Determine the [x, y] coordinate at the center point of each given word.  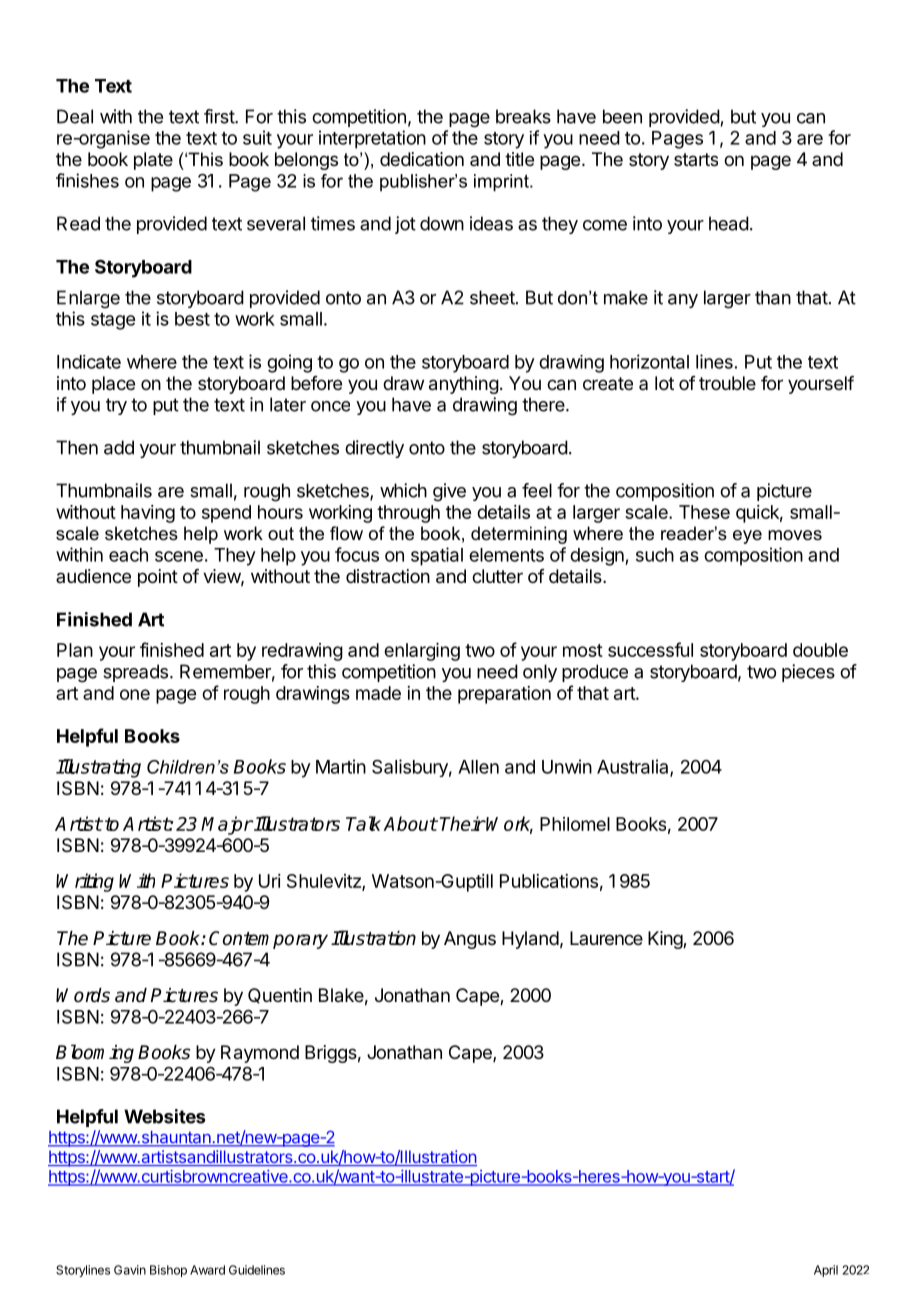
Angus [470, 940]
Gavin [130, 1270]
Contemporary [268, 940]
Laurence [606, 938]
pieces [808, 673]
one [135, 694]
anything [464, 385]
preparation [504, 695]
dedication [422, 159]
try [116, 406]
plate [153, 161]
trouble [727, 383]
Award [207, 1270]
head [729, 223]
